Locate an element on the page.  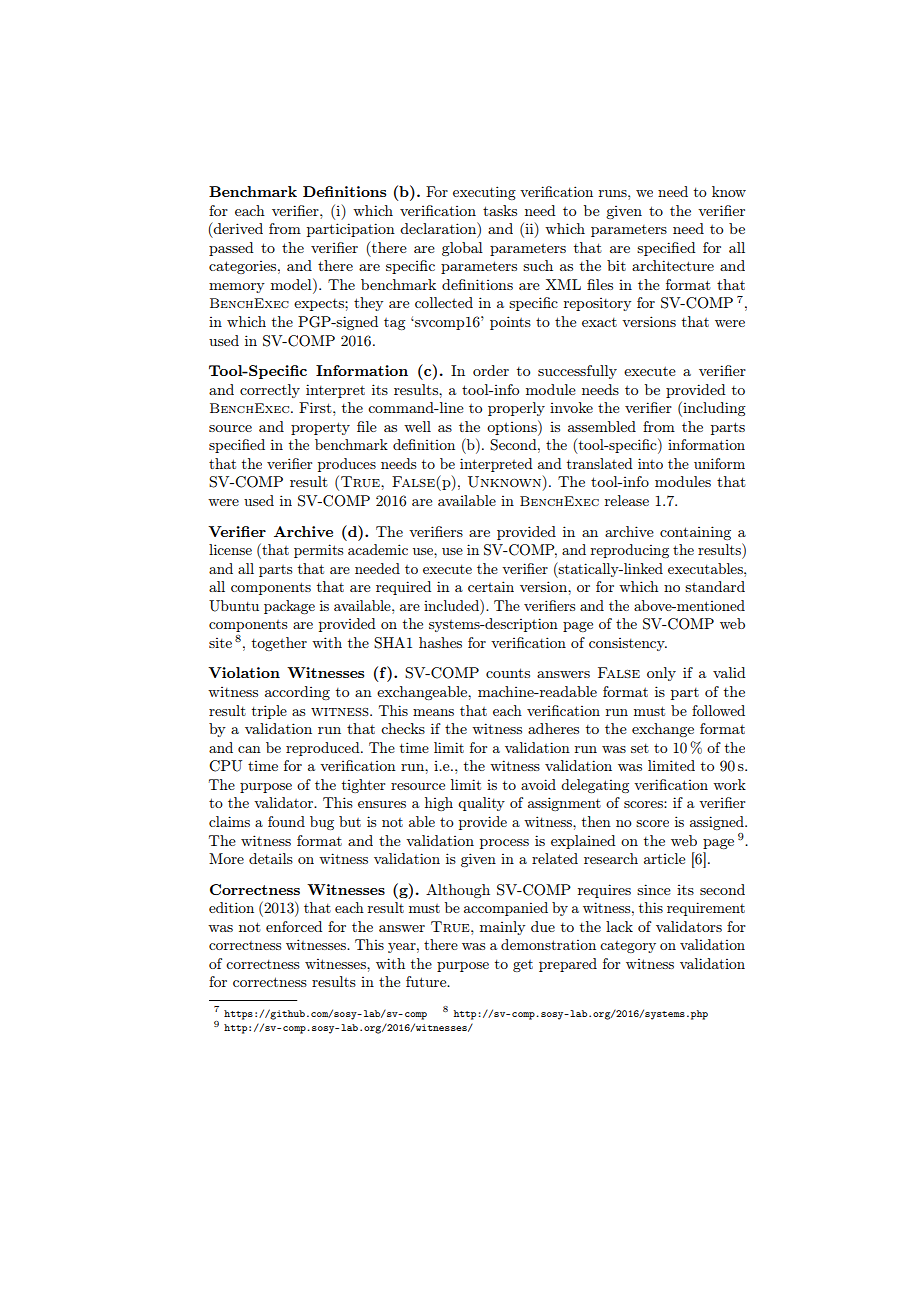
certain is located at coordinates (491, 586).
